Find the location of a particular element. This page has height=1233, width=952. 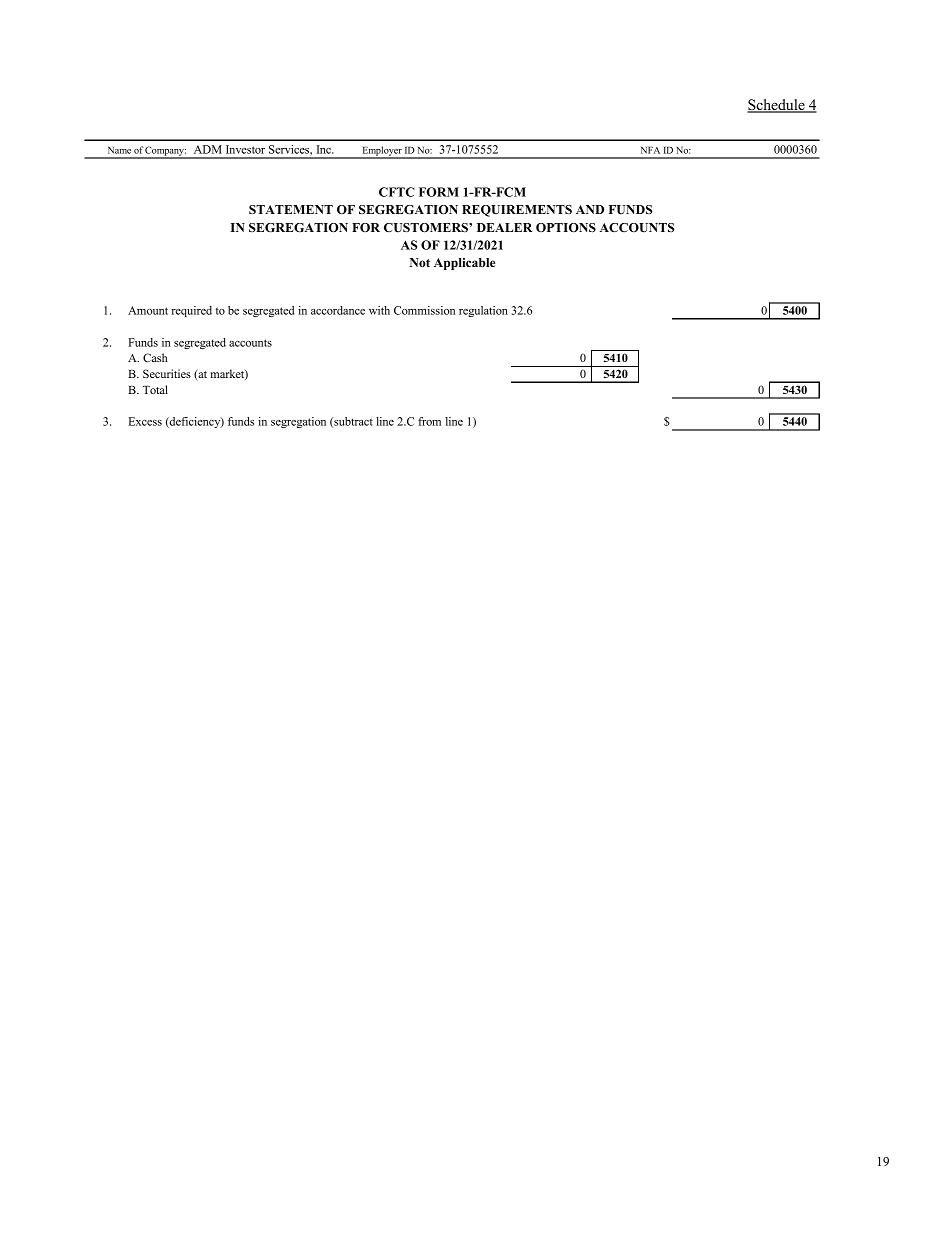

Schedule is located at coordinates (777, 106).
